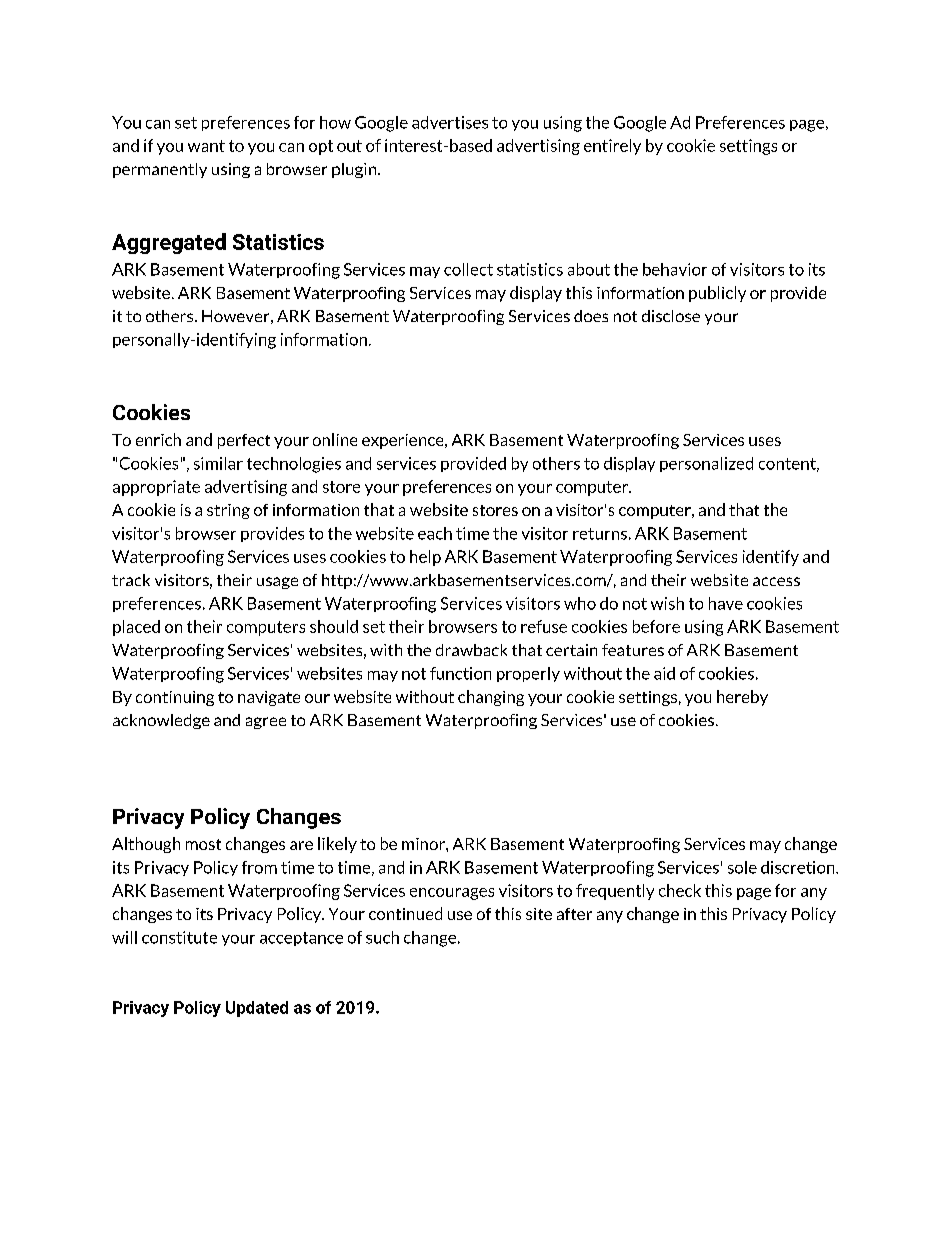 The image size is (952, 1233). I want to click on acknowledge, so click(161, 721).
